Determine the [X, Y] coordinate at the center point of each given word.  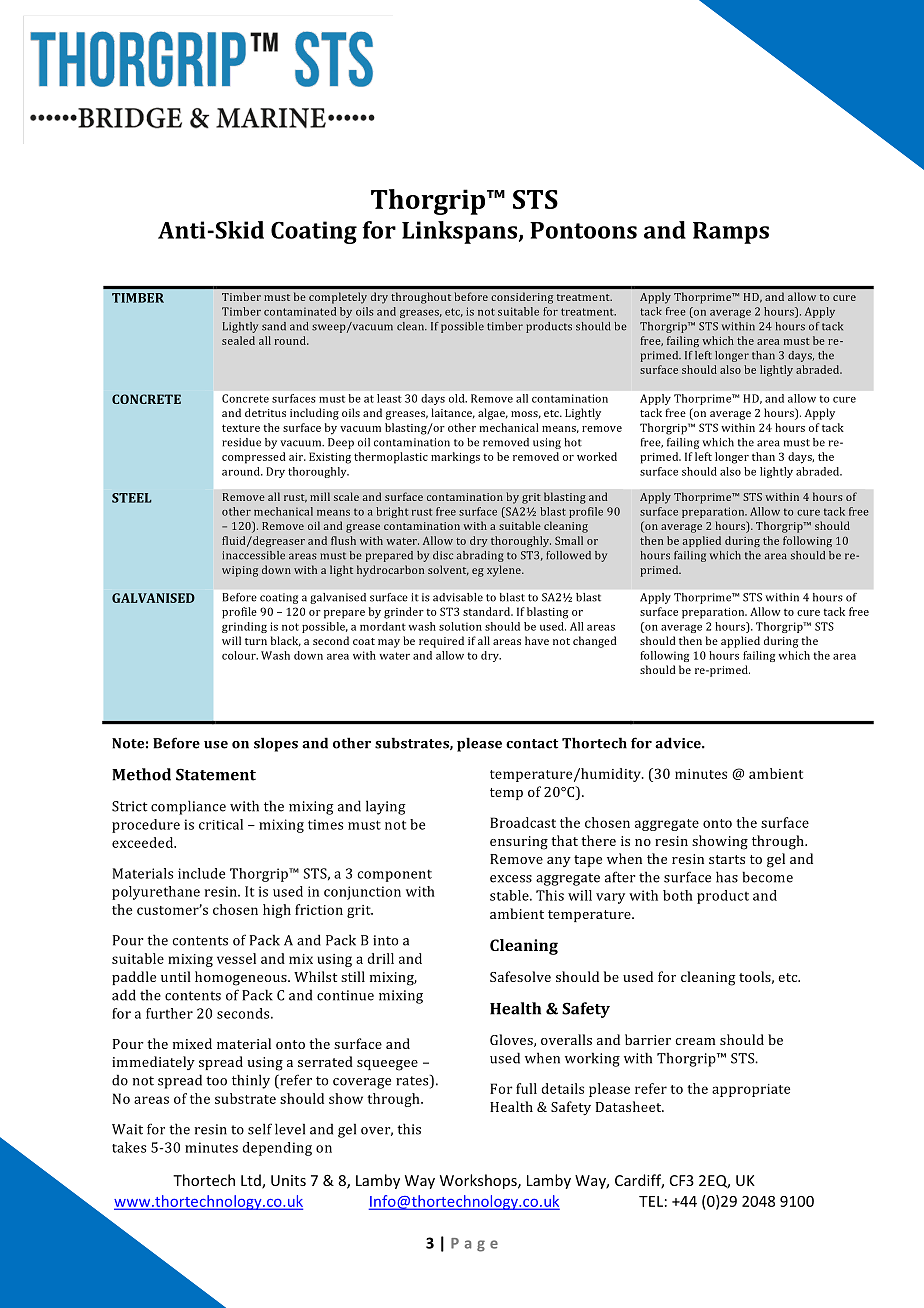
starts [727, 859]
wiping [240, 571]
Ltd [252, 1181]
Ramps [731, 233]
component [395, 875]
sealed [238, 340]
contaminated [300, 311]
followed [568, 555]
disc [443, 555]
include [201, 873]
